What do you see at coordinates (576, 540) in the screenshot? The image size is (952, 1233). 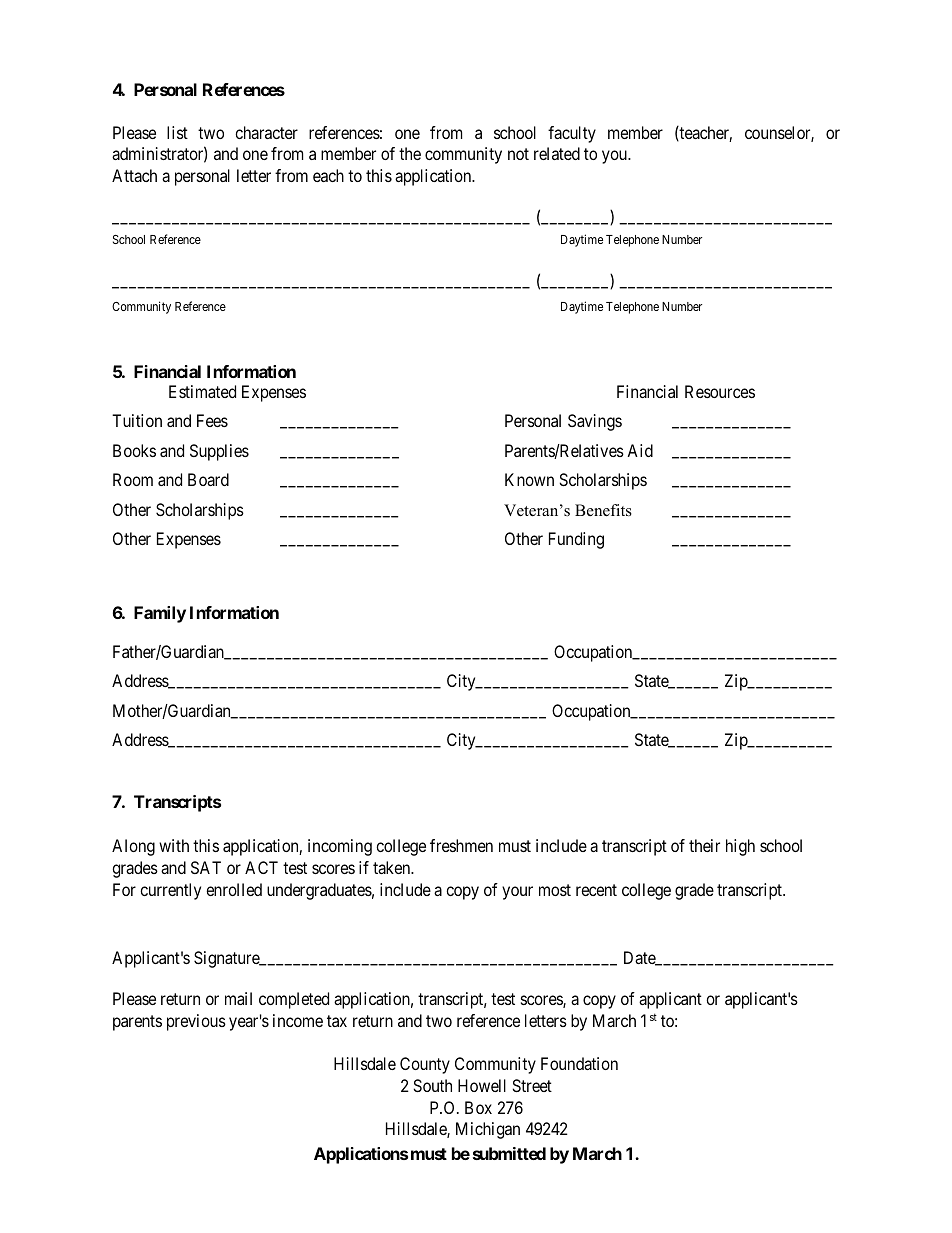 I see `Funding` at bounding box center [576, 540].
